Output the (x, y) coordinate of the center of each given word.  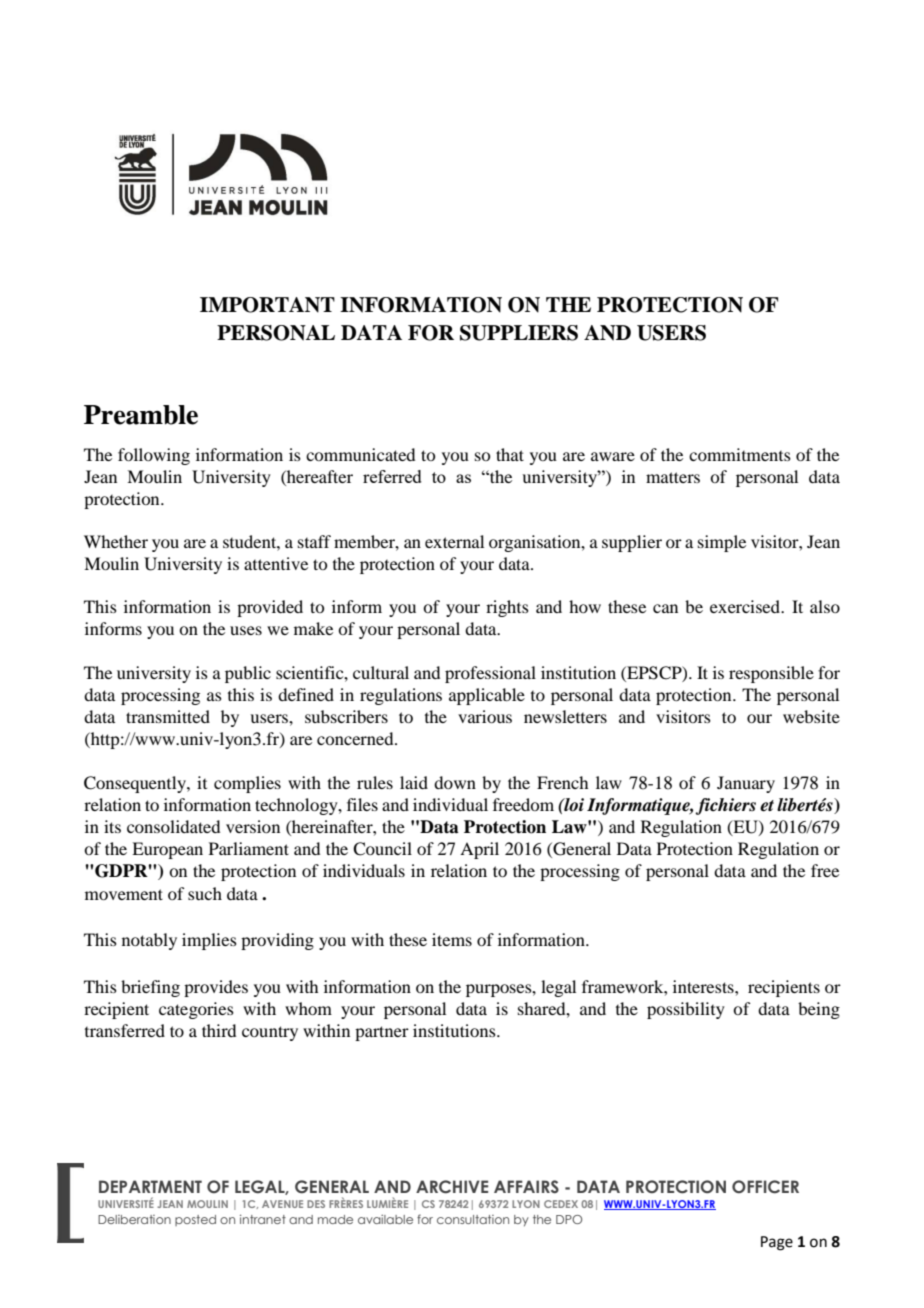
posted (195, 1220)
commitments (740, 454)
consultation (473, 1219)
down (455, 782)
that (510, 454)
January (746, 784)
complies (247, 784)
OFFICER (765, 1187)
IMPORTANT (267, 305)
